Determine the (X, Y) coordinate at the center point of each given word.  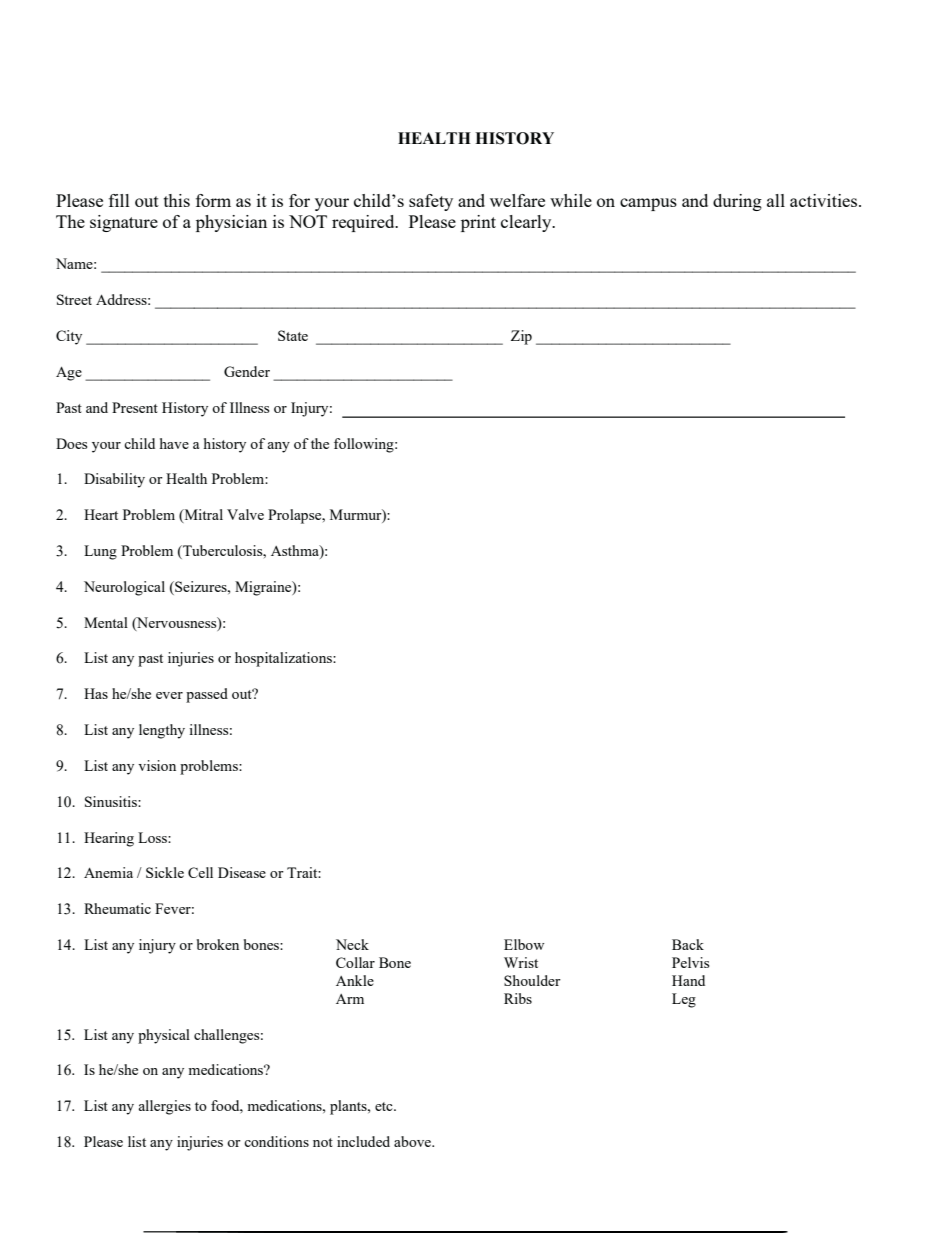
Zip (521, 337)
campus (648, 204)
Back (688, 944)
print (478, 223)
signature (124, 223)
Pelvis (690, 962)
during (737, 202)
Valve (245, 514)
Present (135, 407)
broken (218, 944)
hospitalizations (284, 659)
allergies (164, 1107)
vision (157, 765)
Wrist (521, 962)
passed (207, 695)
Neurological (124, 588)
